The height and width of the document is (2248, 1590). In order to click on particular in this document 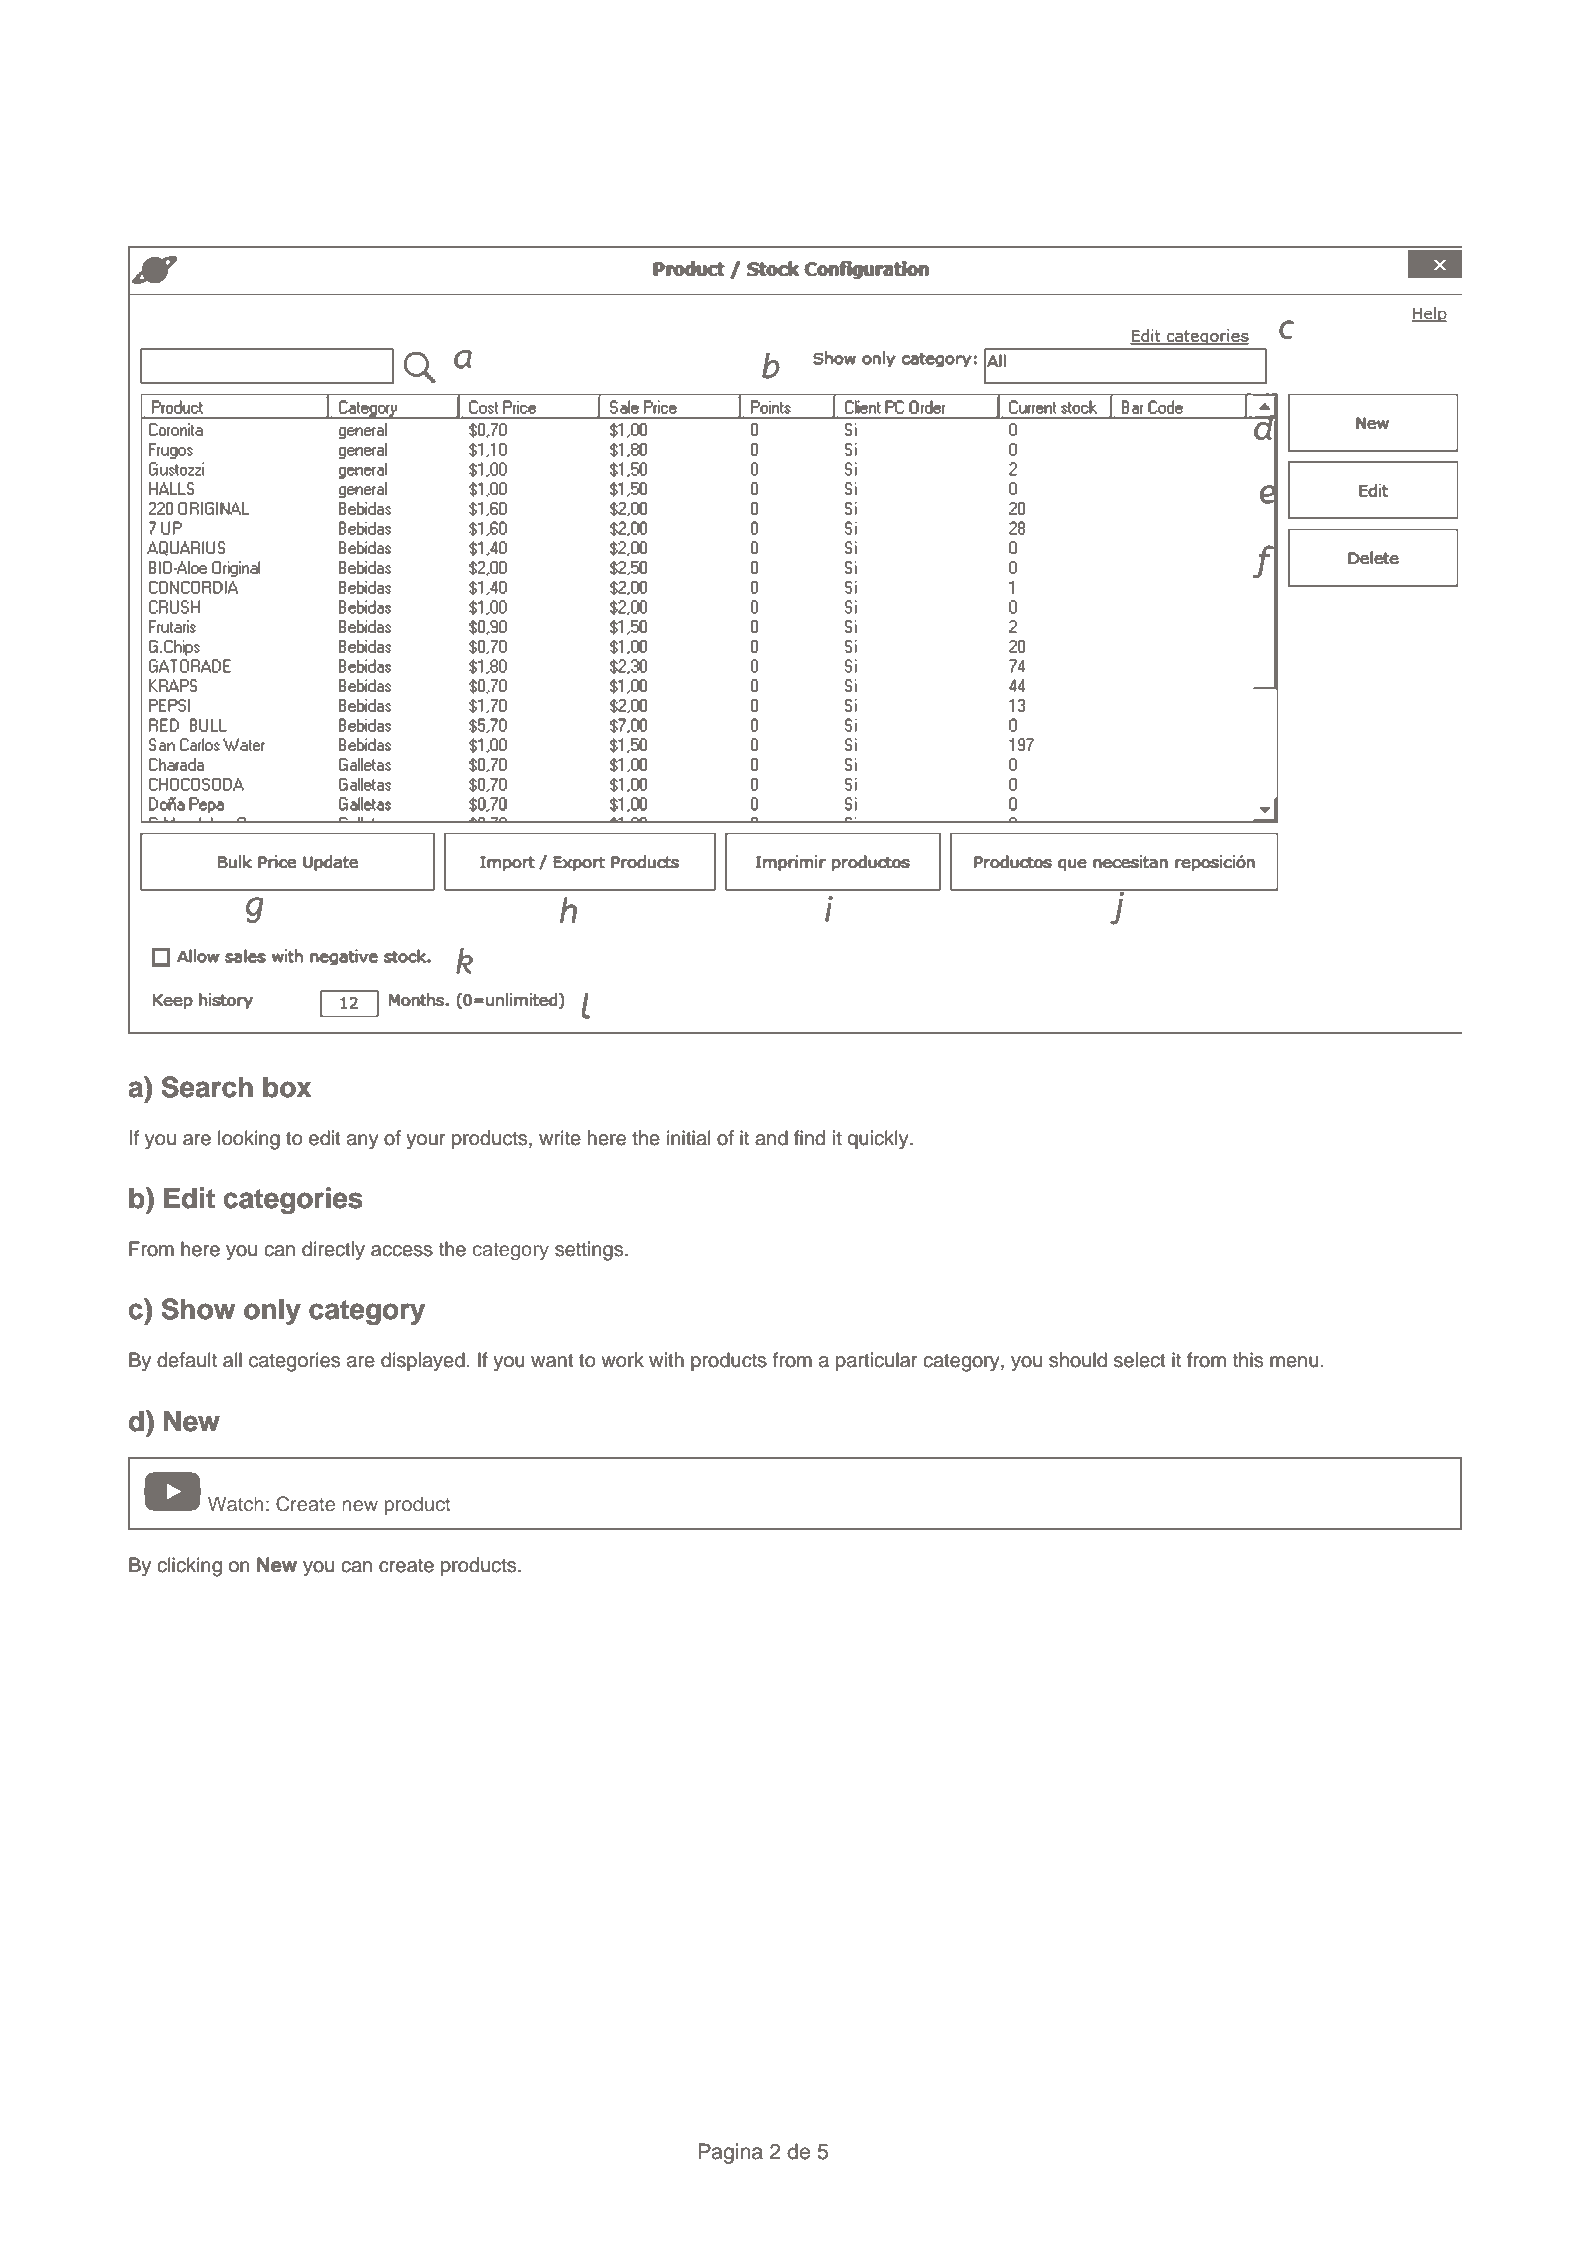, I will do `click(876, 1361)`.
